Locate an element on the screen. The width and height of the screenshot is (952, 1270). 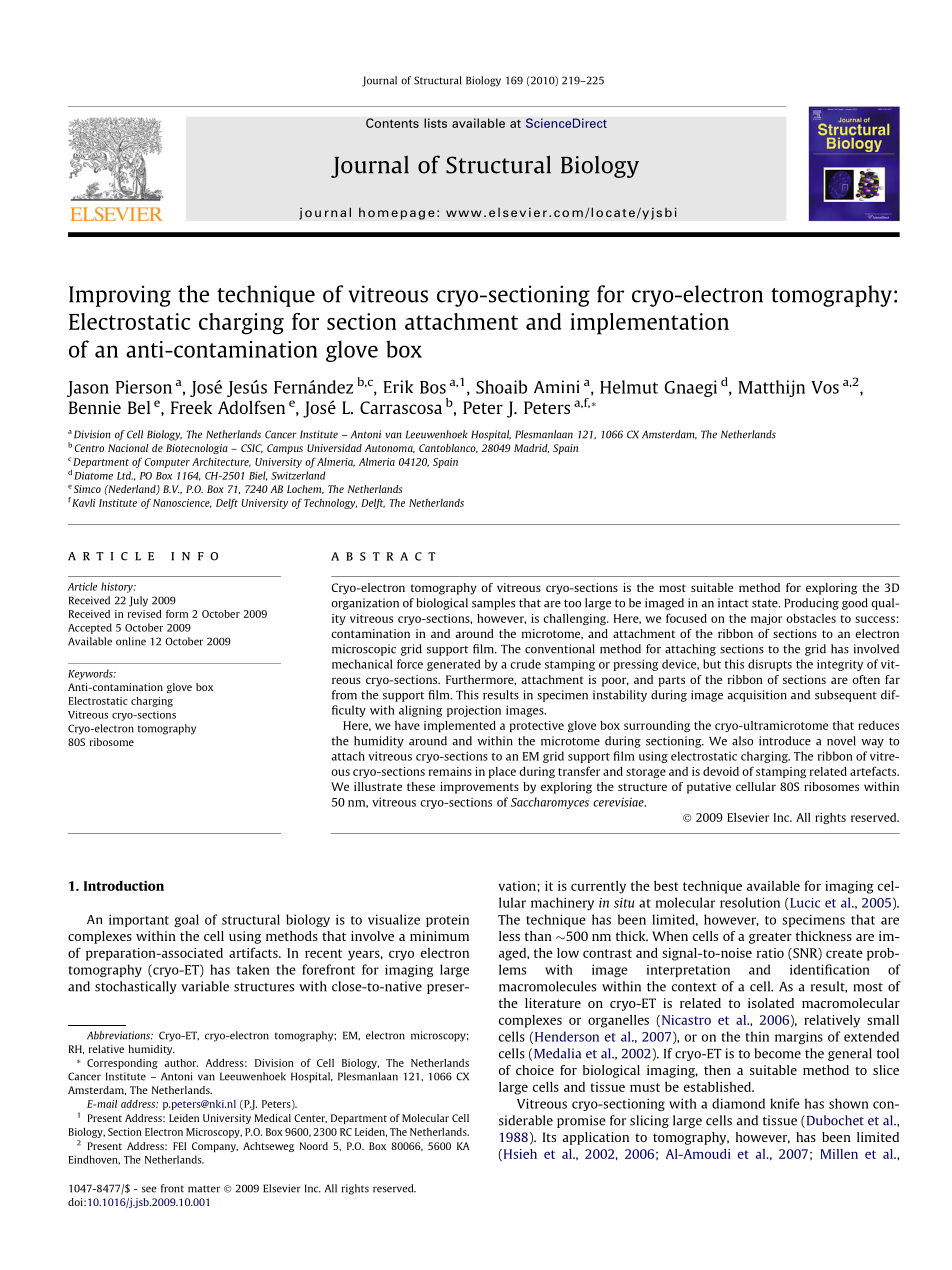
disrupts is located at coordinates (770, 665).
